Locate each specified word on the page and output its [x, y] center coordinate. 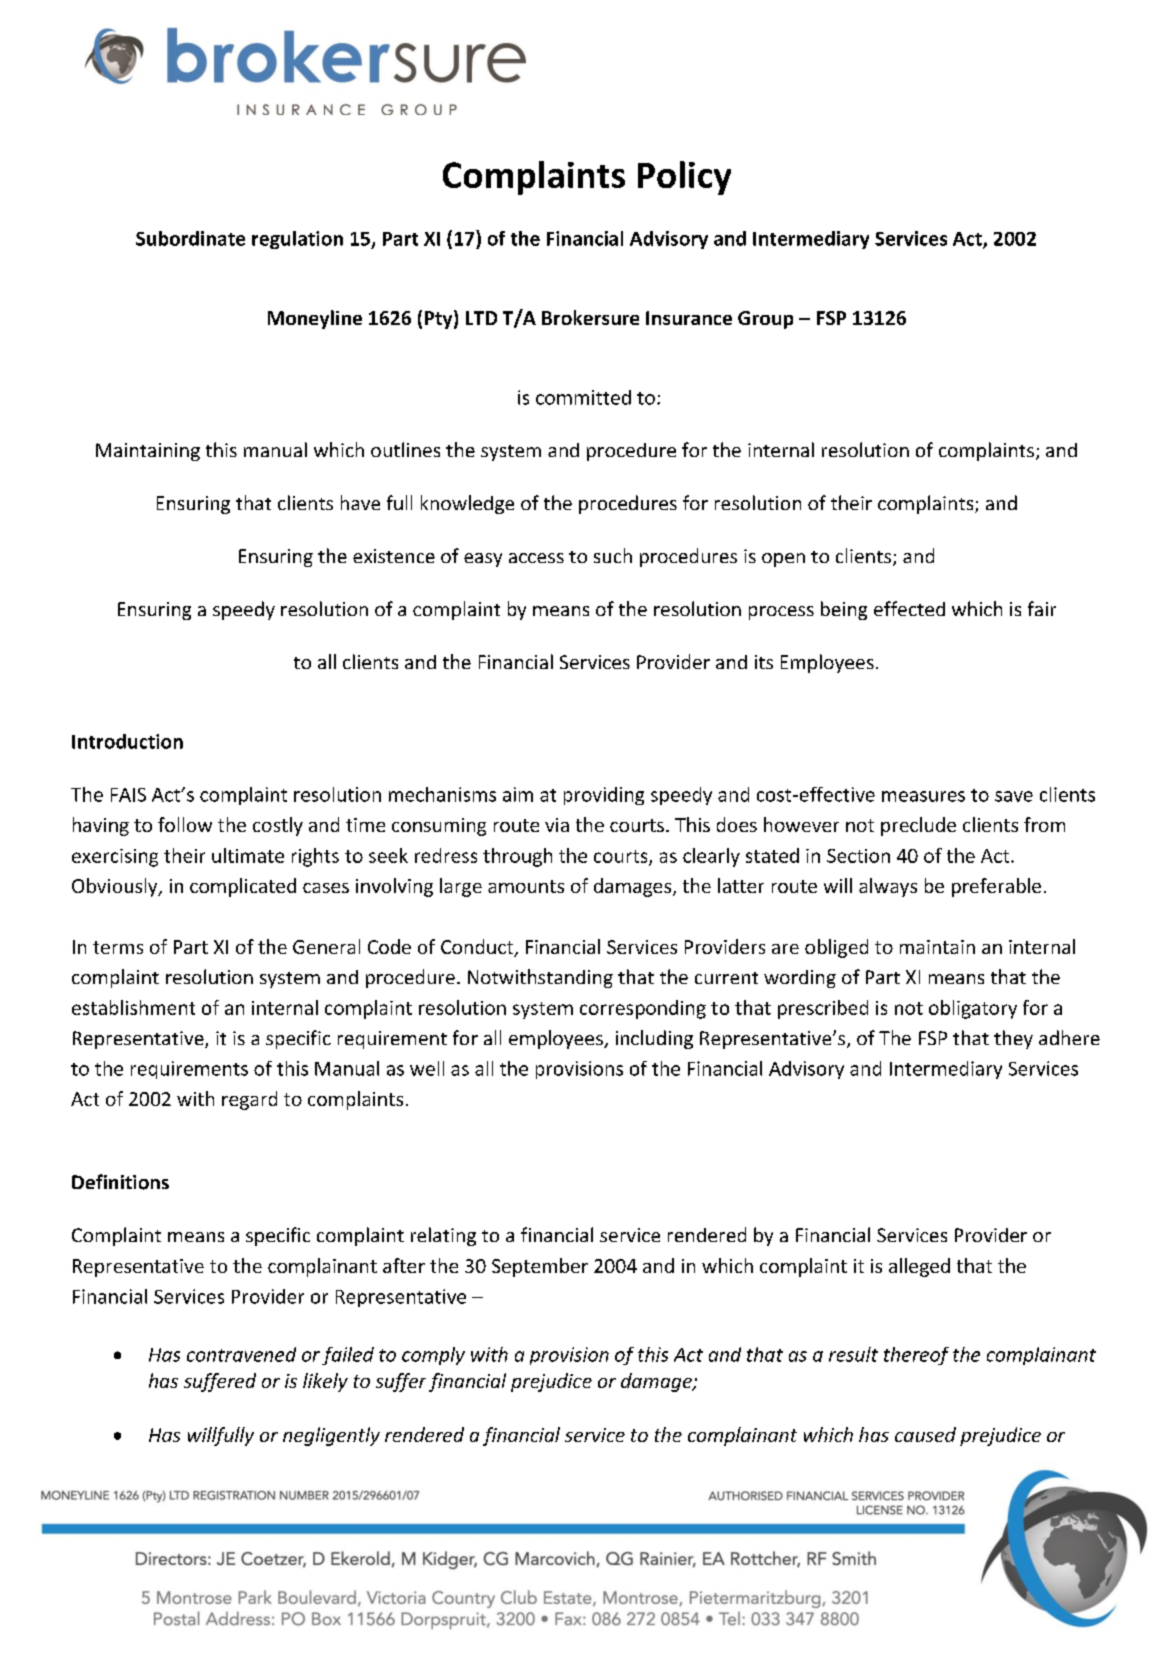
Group [765, 320]
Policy [684, 178]
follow [185, 824]
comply [433, 1356]
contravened [241, 1354]
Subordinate [190, 238]
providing [604, 796]
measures [923, 796]
